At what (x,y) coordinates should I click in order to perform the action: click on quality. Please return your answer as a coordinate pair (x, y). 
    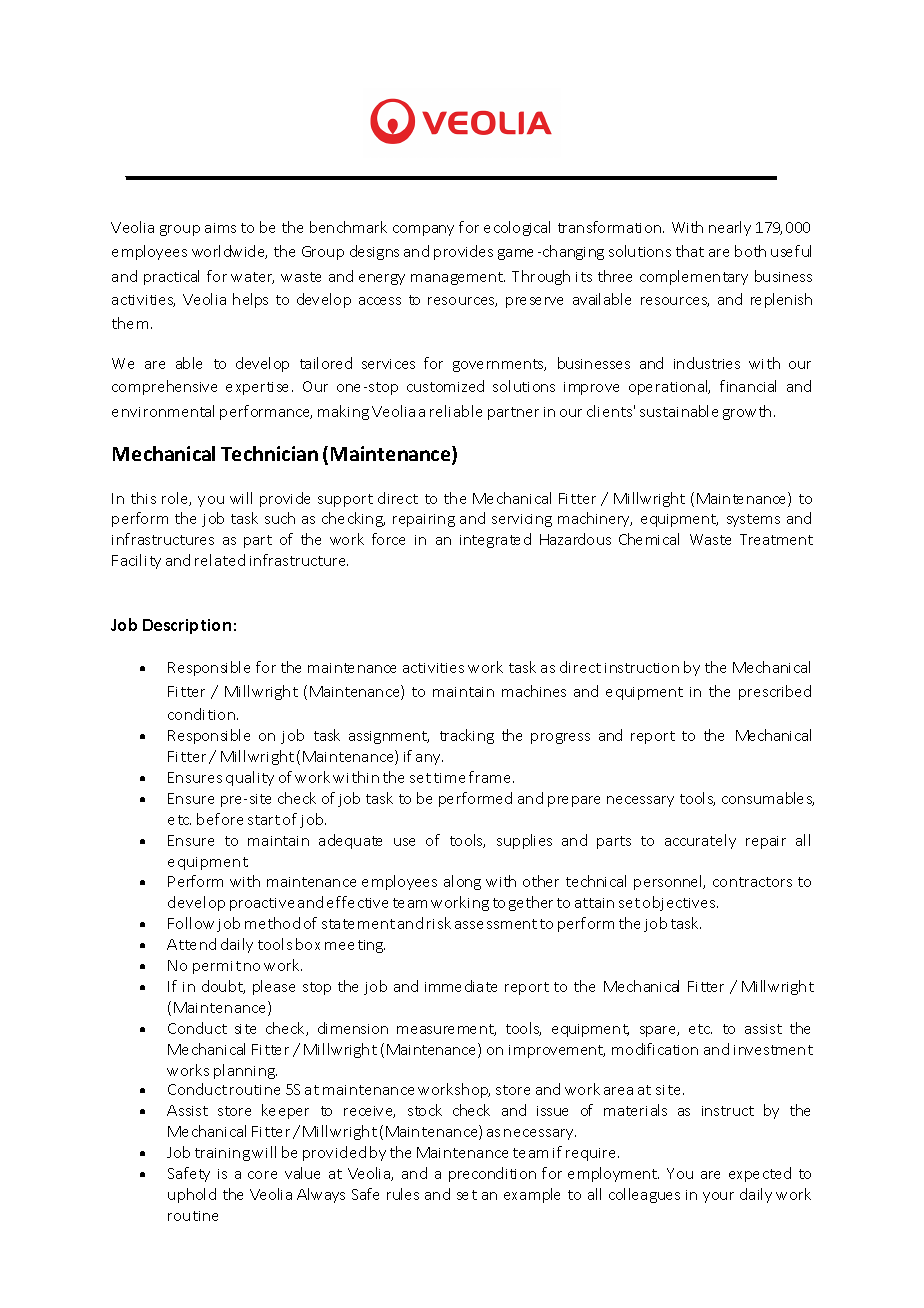
    Looking at the image, I should click on (250, 778).
